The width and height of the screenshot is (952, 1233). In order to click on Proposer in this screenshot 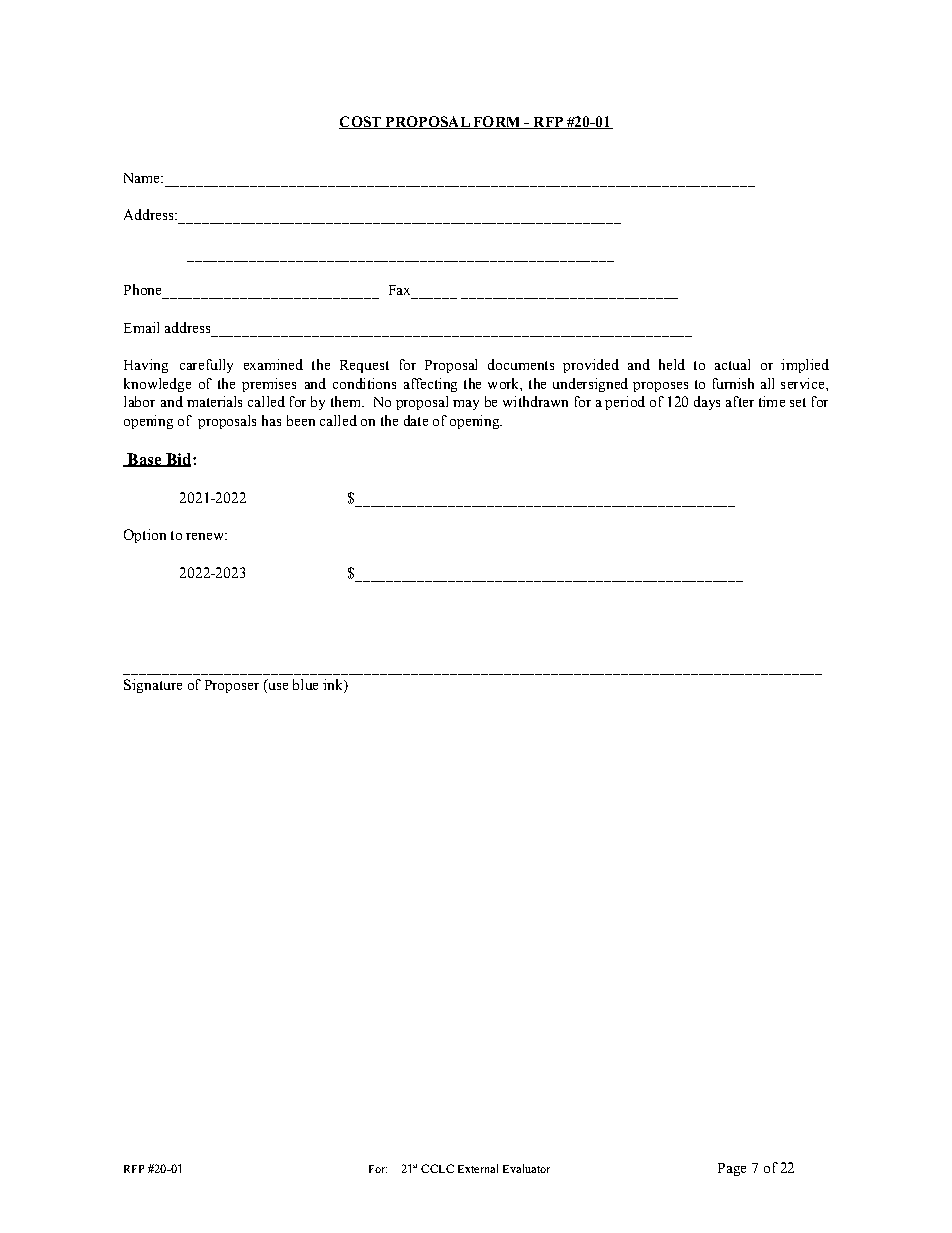, I will do `click(232, 686)`.
